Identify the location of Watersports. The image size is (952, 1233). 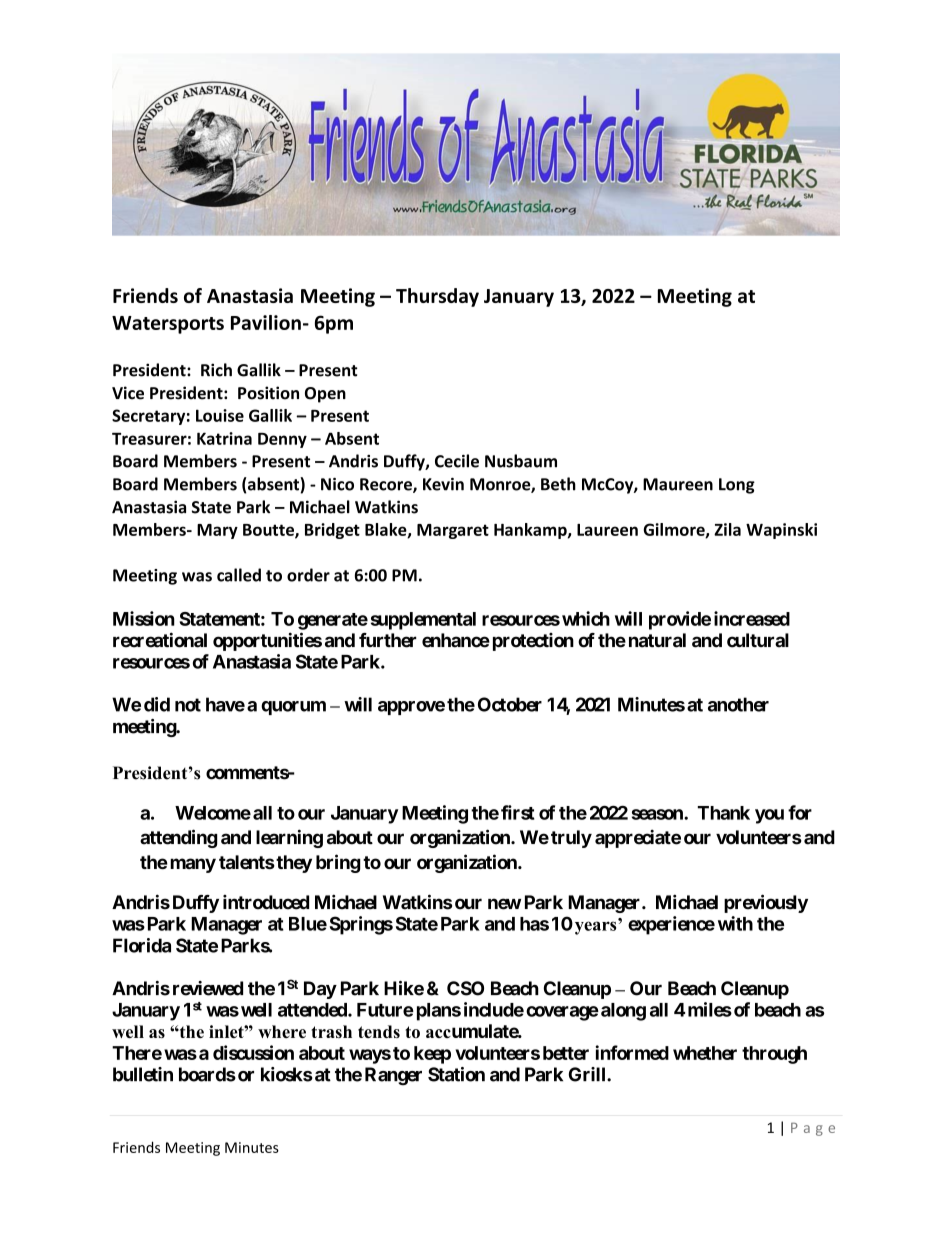
(168, 325).
